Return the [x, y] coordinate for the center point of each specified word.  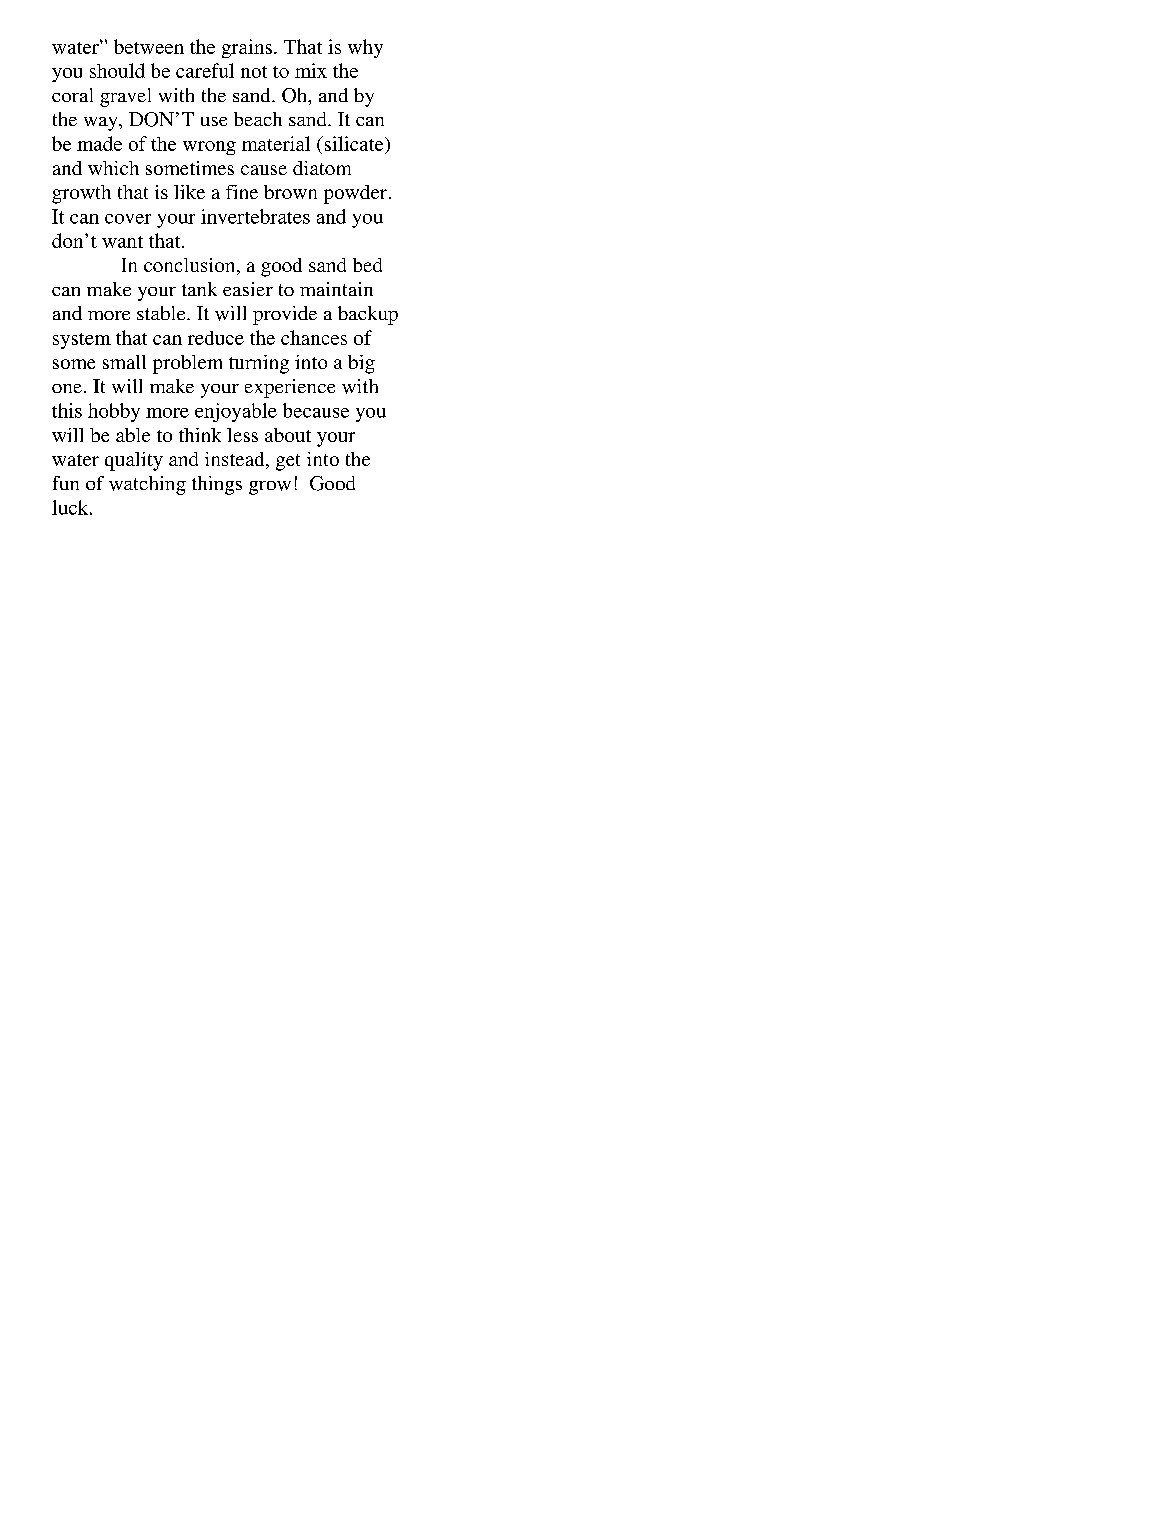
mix [311, 70]
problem [187, 364]
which [113, 168]
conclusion [191, 266]
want [122, 242]
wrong [209, 148]
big [361, 364]
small [124, 362]
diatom [322, 168]
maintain [336, 289]
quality [134, 461]
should [117, 70]
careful [205, 70]
